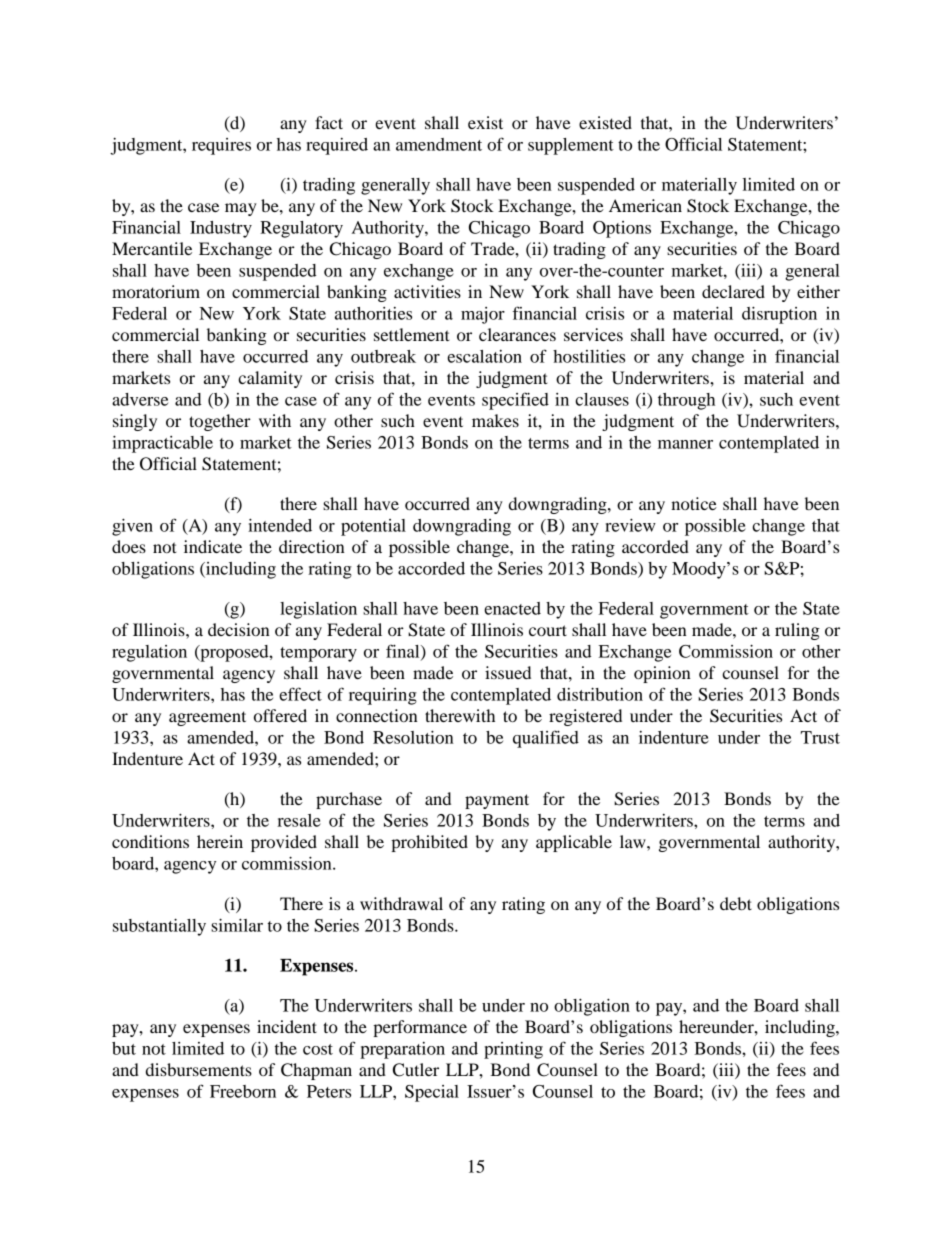 Image resolution: width=952 pixels, height=1233 pixels. What do you see at coordinates (439, 144) in the document?
I see `amendment` at bounding box center [439, 144].
